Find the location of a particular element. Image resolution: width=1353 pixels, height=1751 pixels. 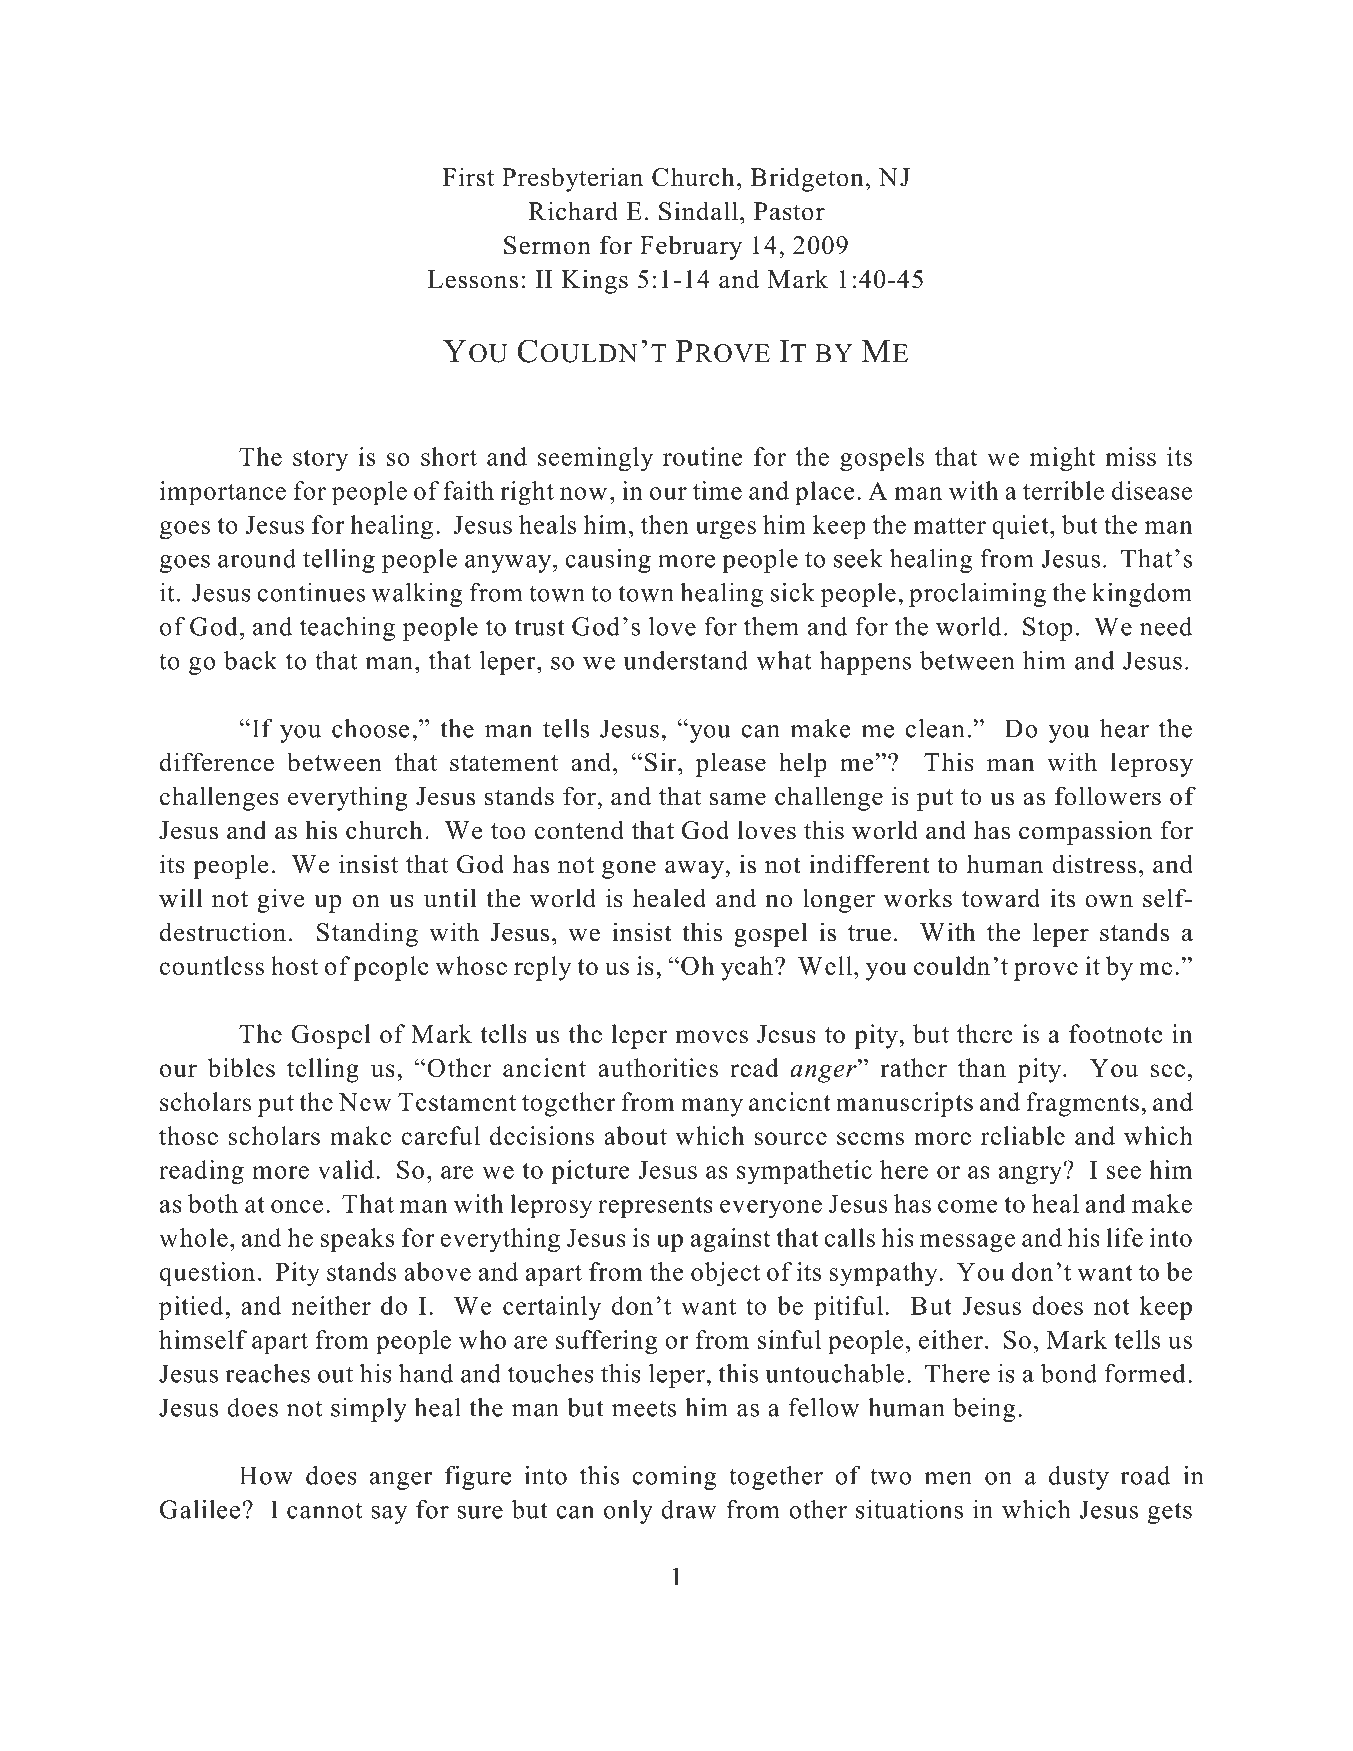

coming is located at coordinates (675, 1478).
